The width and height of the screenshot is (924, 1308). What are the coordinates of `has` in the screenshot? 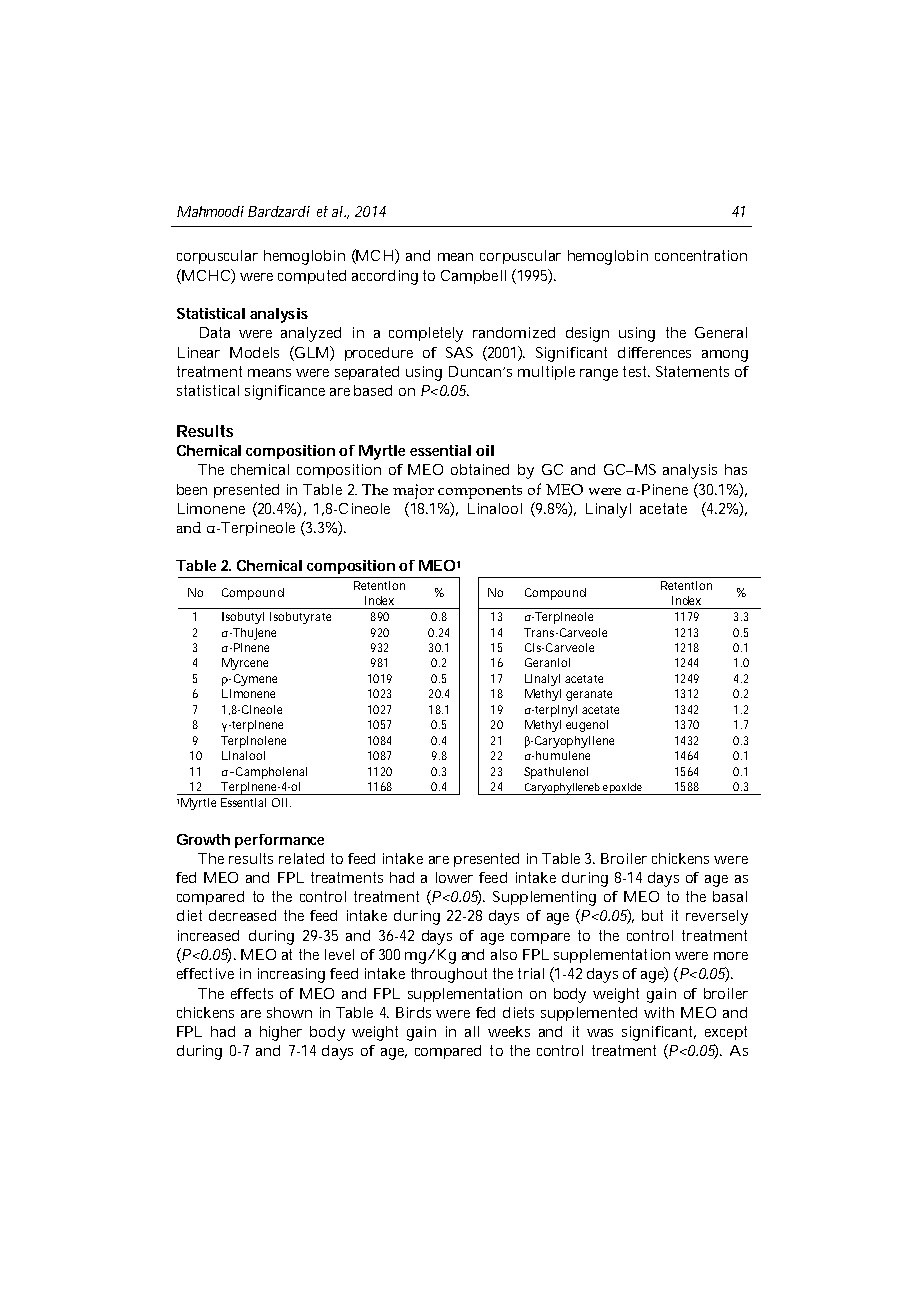 It's located at (736, 469).
